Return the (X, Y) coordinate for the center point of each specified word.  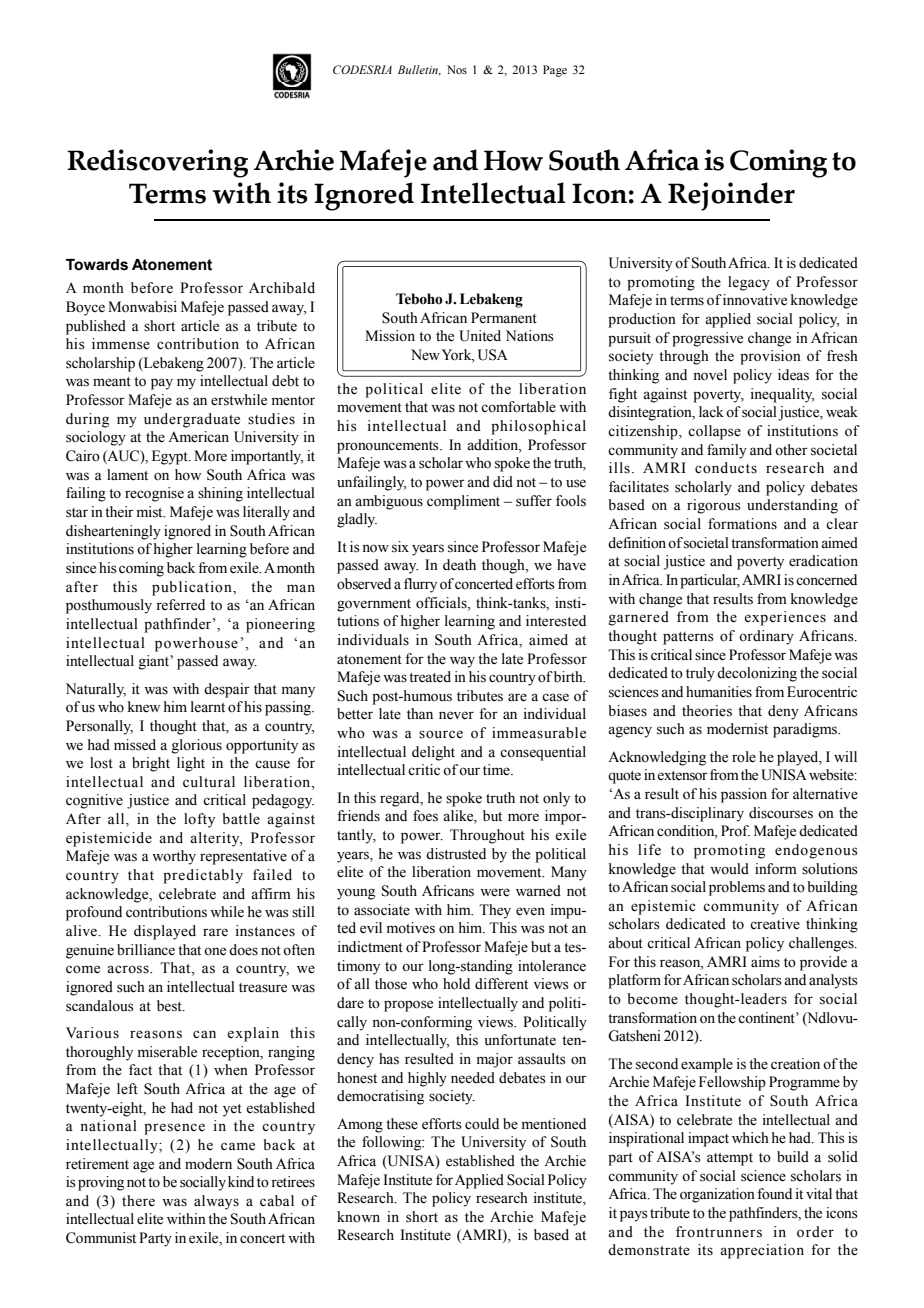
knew (144, 707)
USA (493, 355)
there (138, 1201)
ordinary (766, 637)
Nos (457, 69)
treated (430, 677)
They (495, 911)
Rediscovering (157, 163)
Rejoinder (731, 196)
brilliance (146, 950)
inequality (782, 395)
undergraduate (192, 420)
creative (775, 924)
